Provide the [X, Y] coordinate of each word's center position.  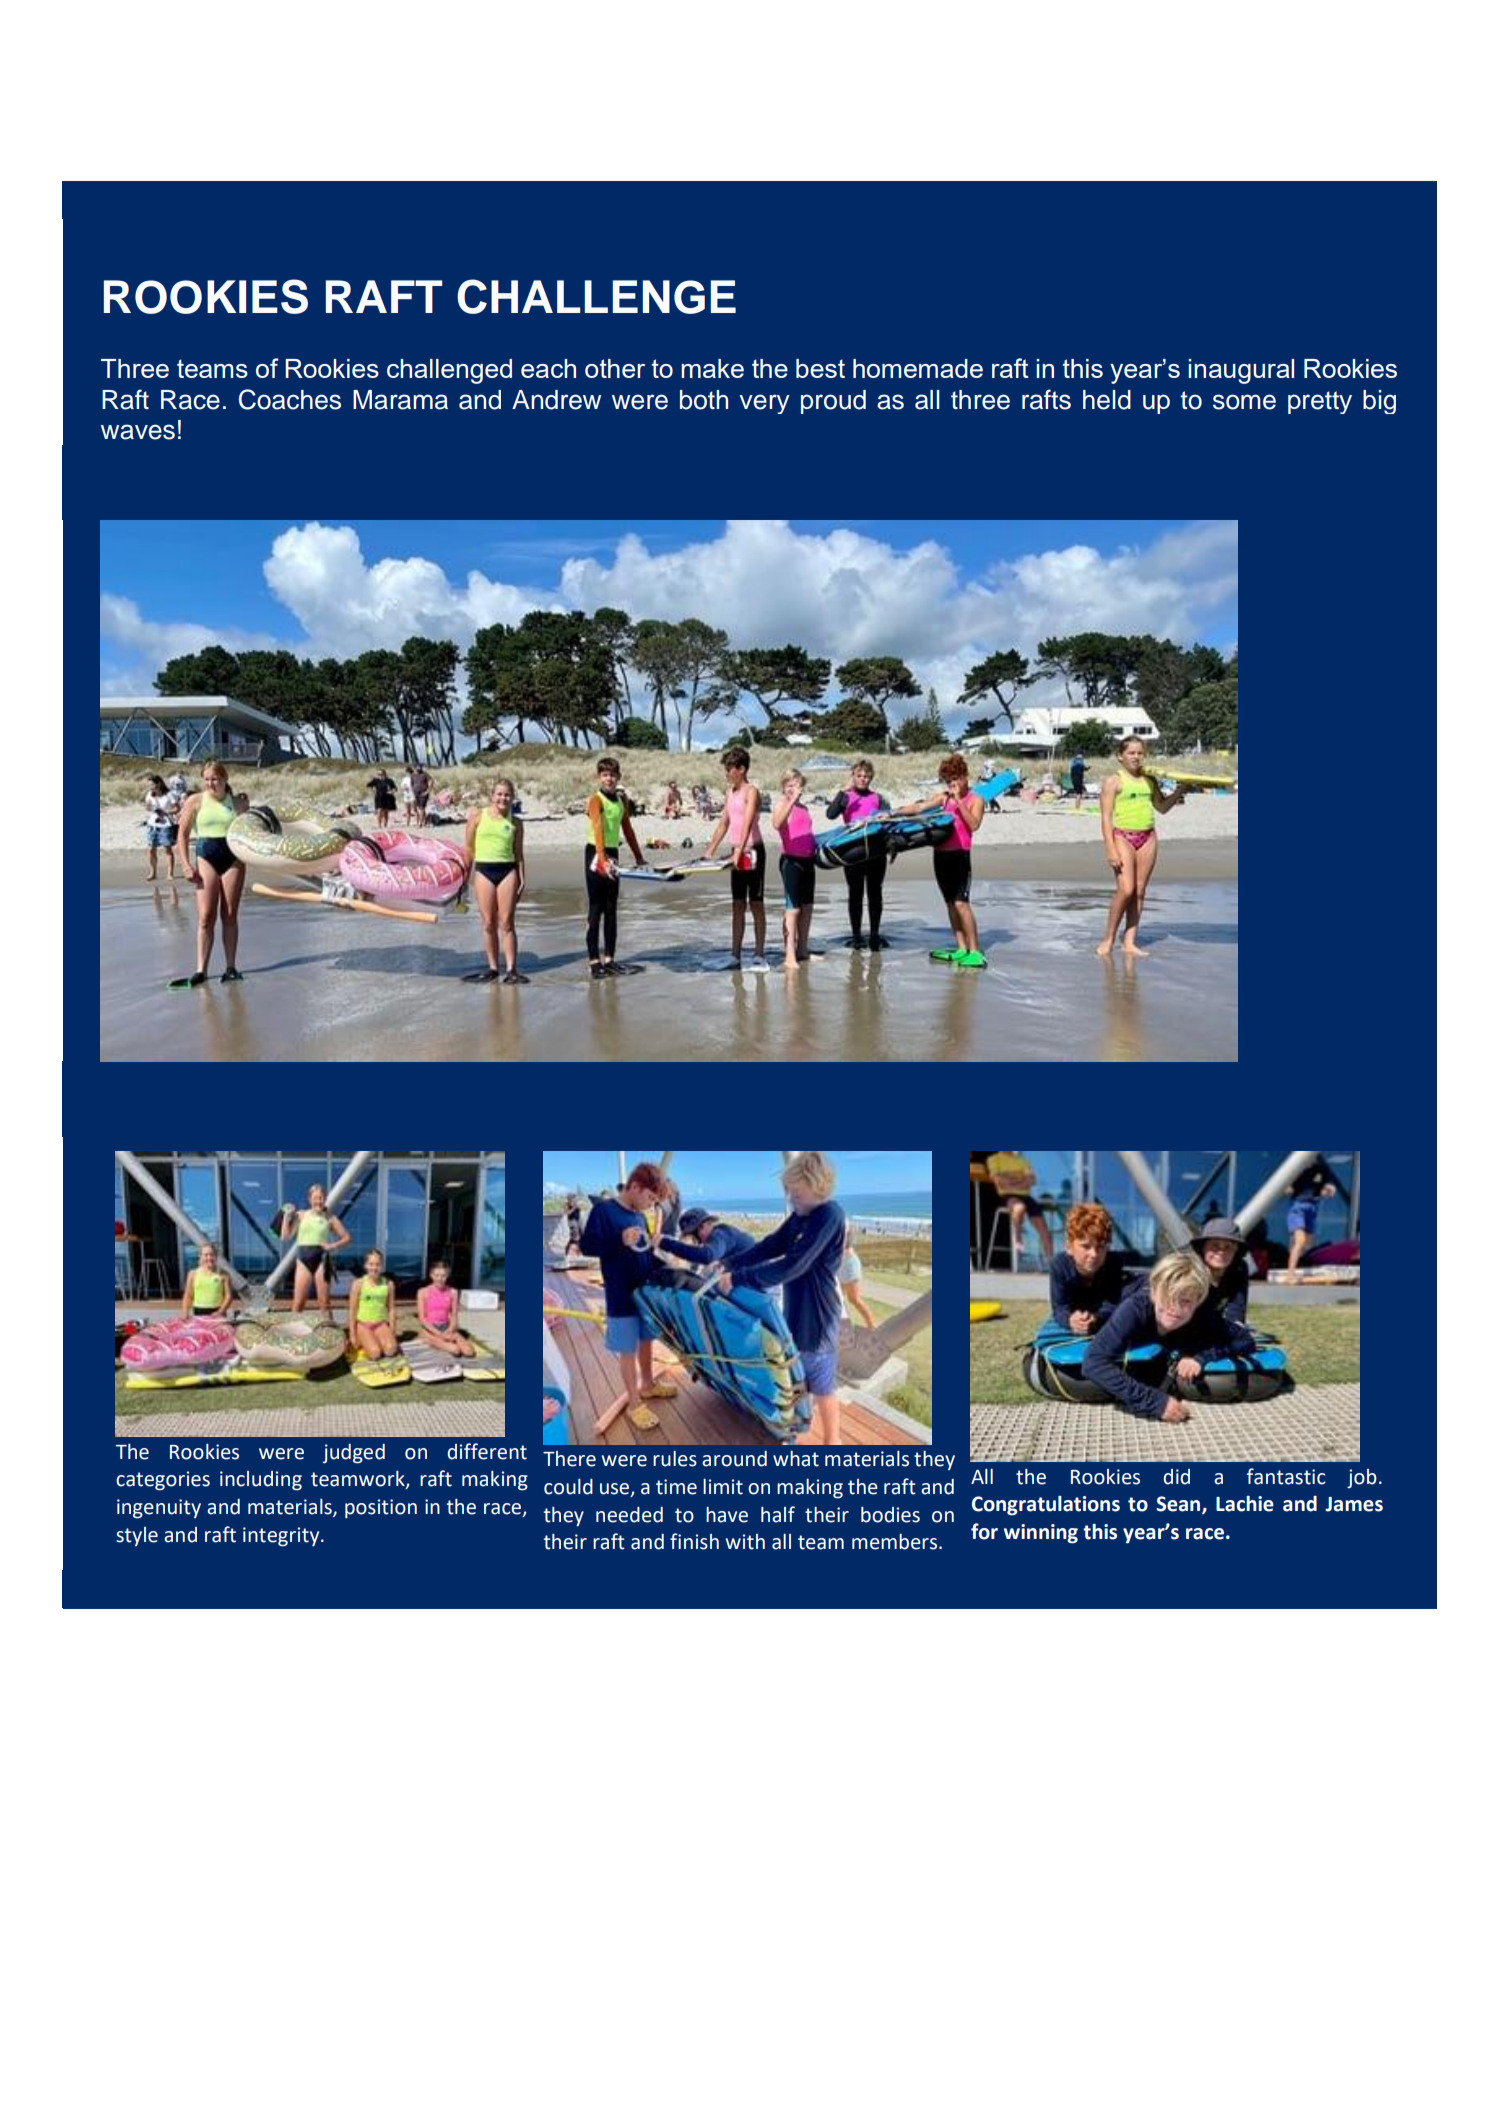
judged [354, 1454]
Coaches [290, 399]
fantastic [1286, 1476]
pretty [1320, 402]
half [778, 1514]
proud [833, 402]
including [261, 1481]
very [764, 404]
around [734, 1459]
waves [138, 432]
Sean [1179, 1505]
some [1244, 402]
